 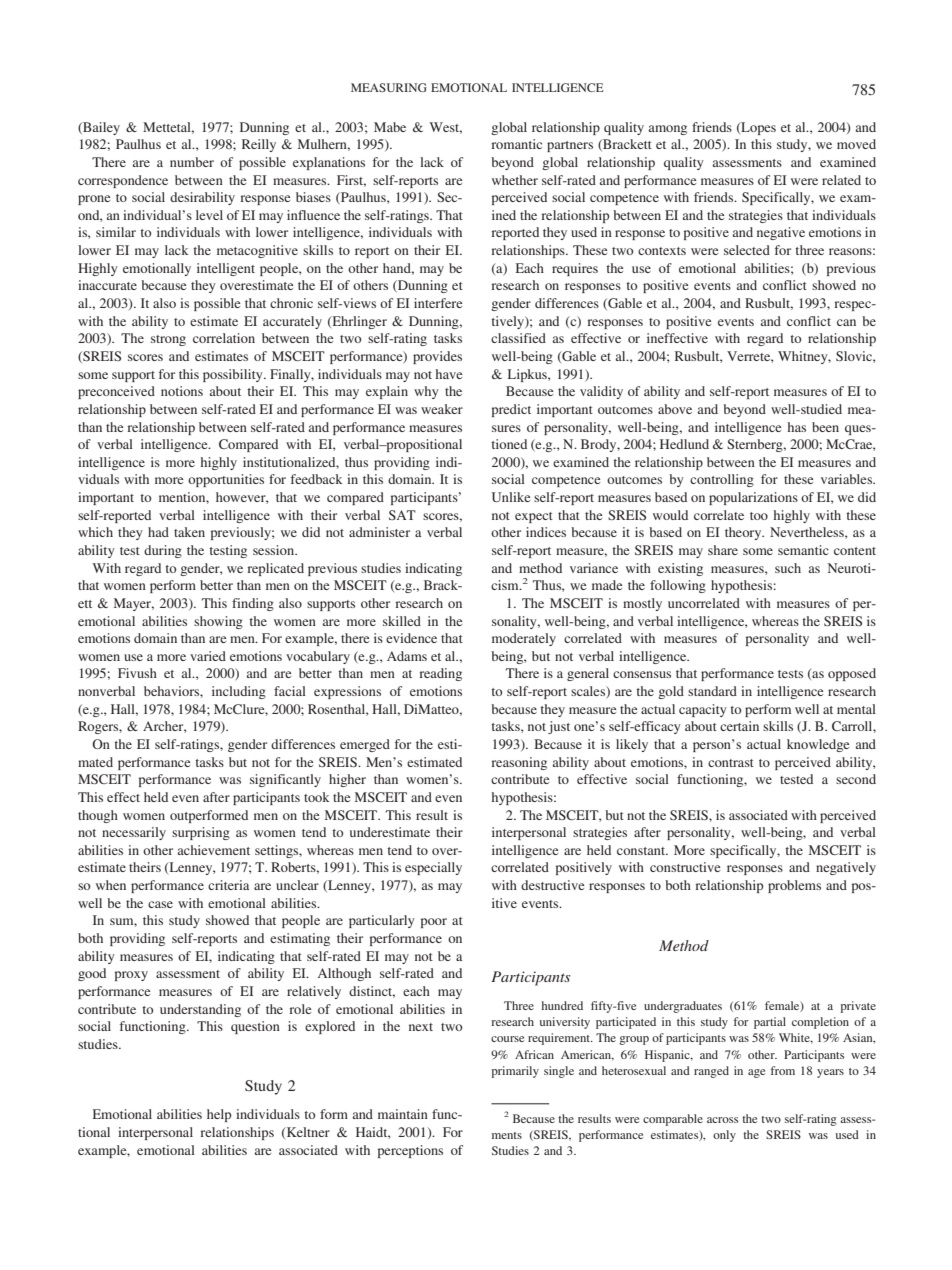 What do you see at coordinates (445, 128) in the document?
I see `West` at bounding box center [445, 128].
